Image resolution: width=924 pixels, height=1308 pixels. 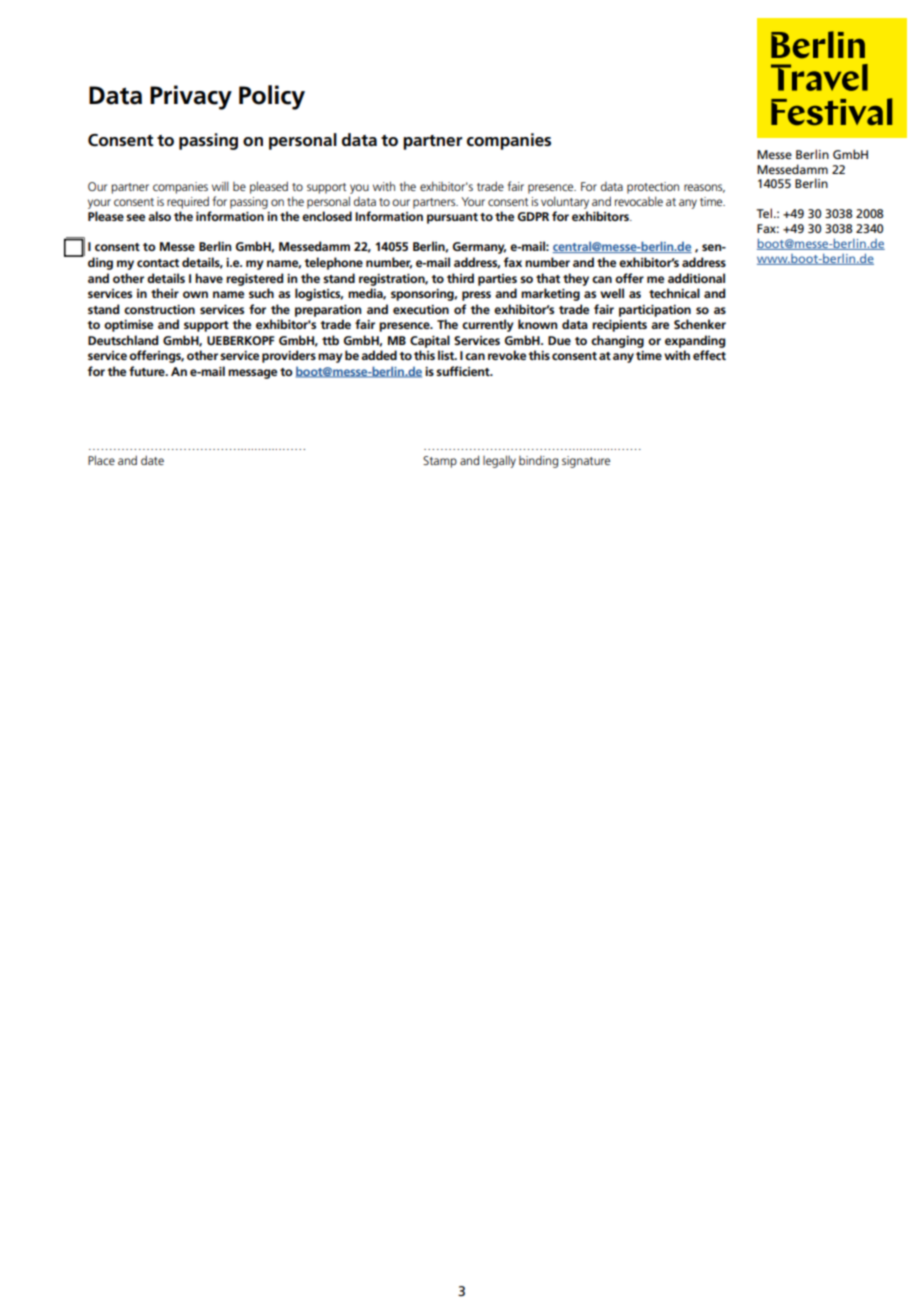 What do you see at coordinates (452, 218) in the page?
I see `pursuant` at bounding box center [452, 218].
